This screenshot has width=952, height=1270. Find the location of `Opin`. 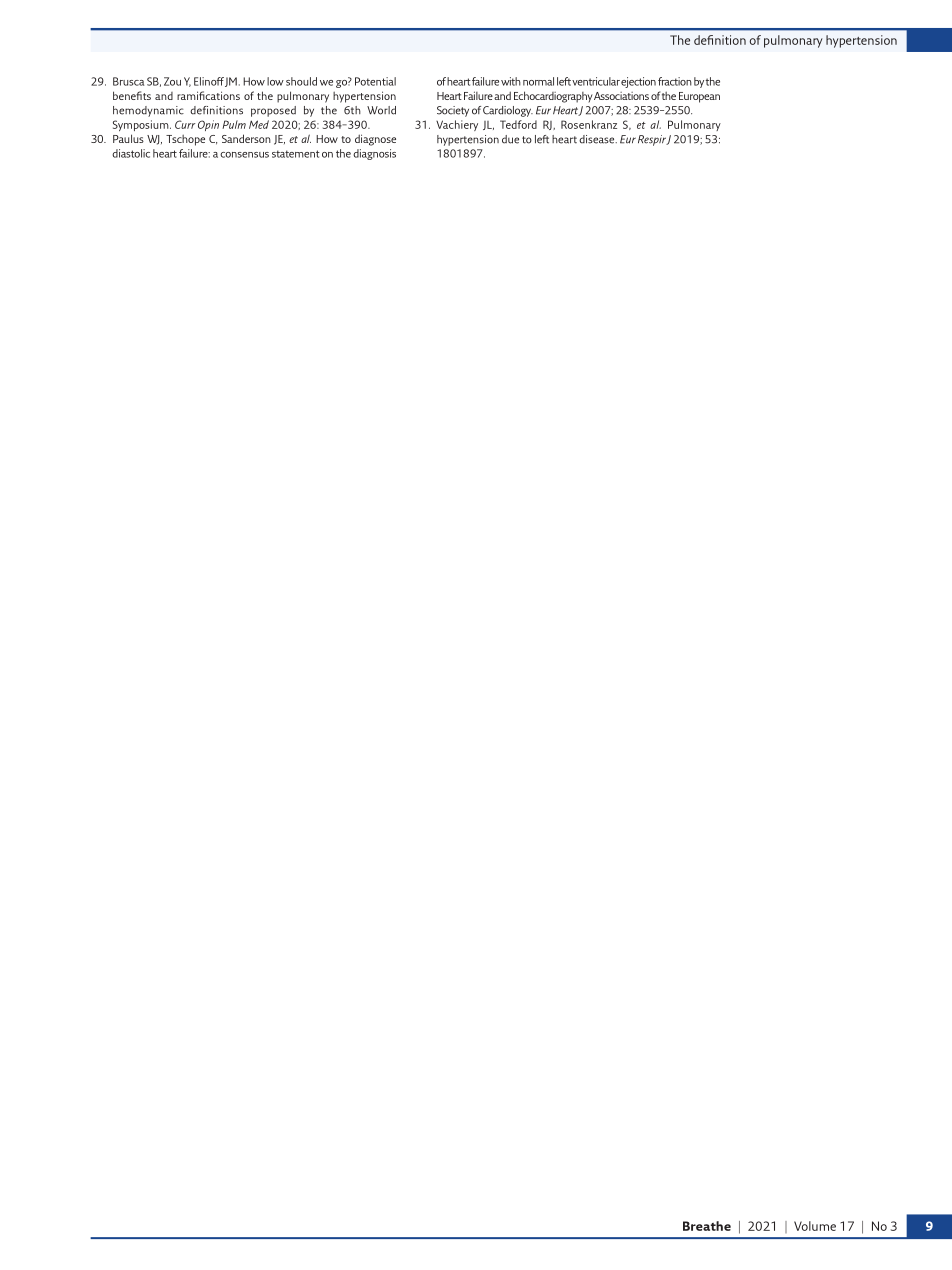

Opin is located at coordinates (208, 125).
